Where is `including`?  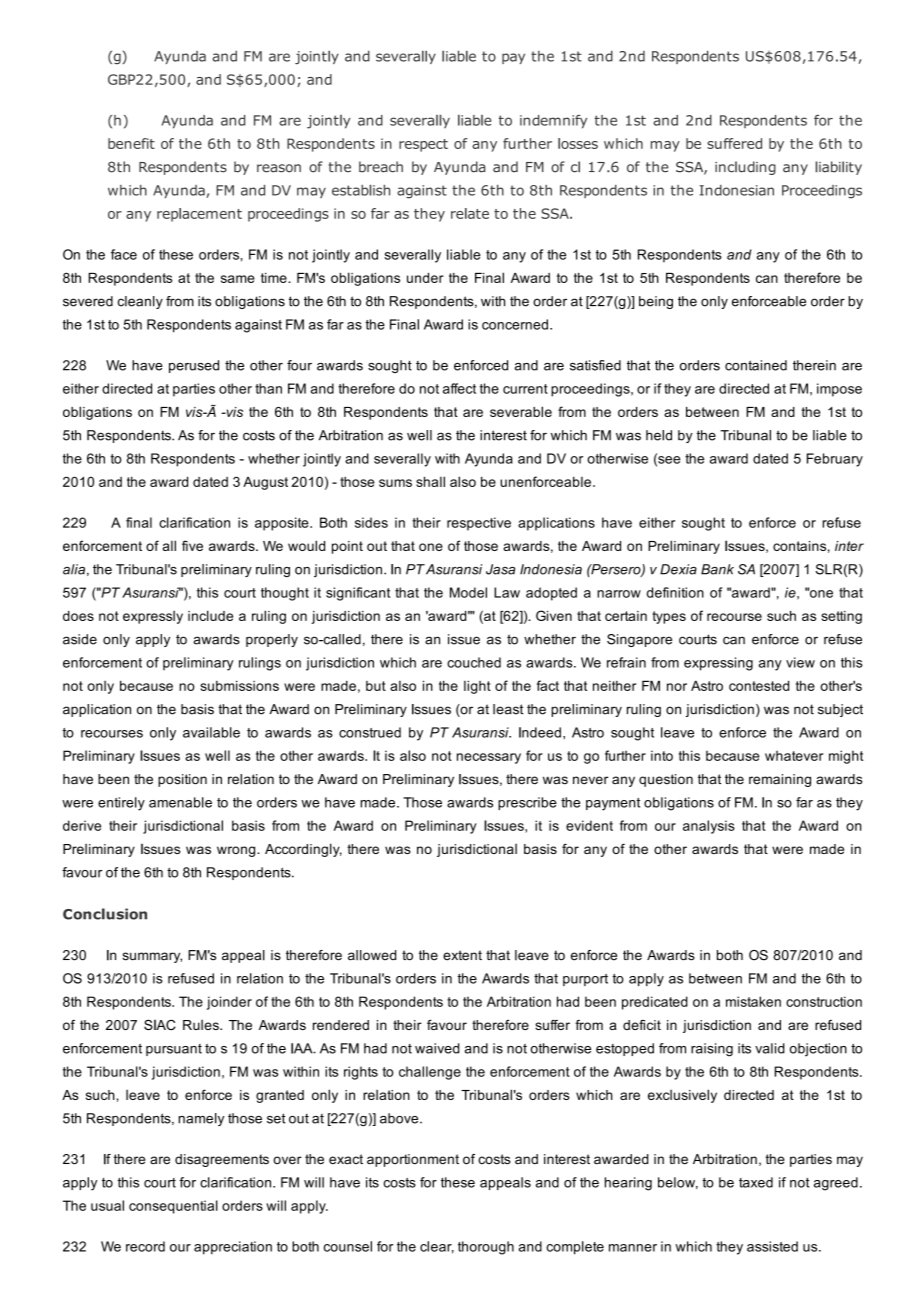
including is located at coordinates (745, 168).
